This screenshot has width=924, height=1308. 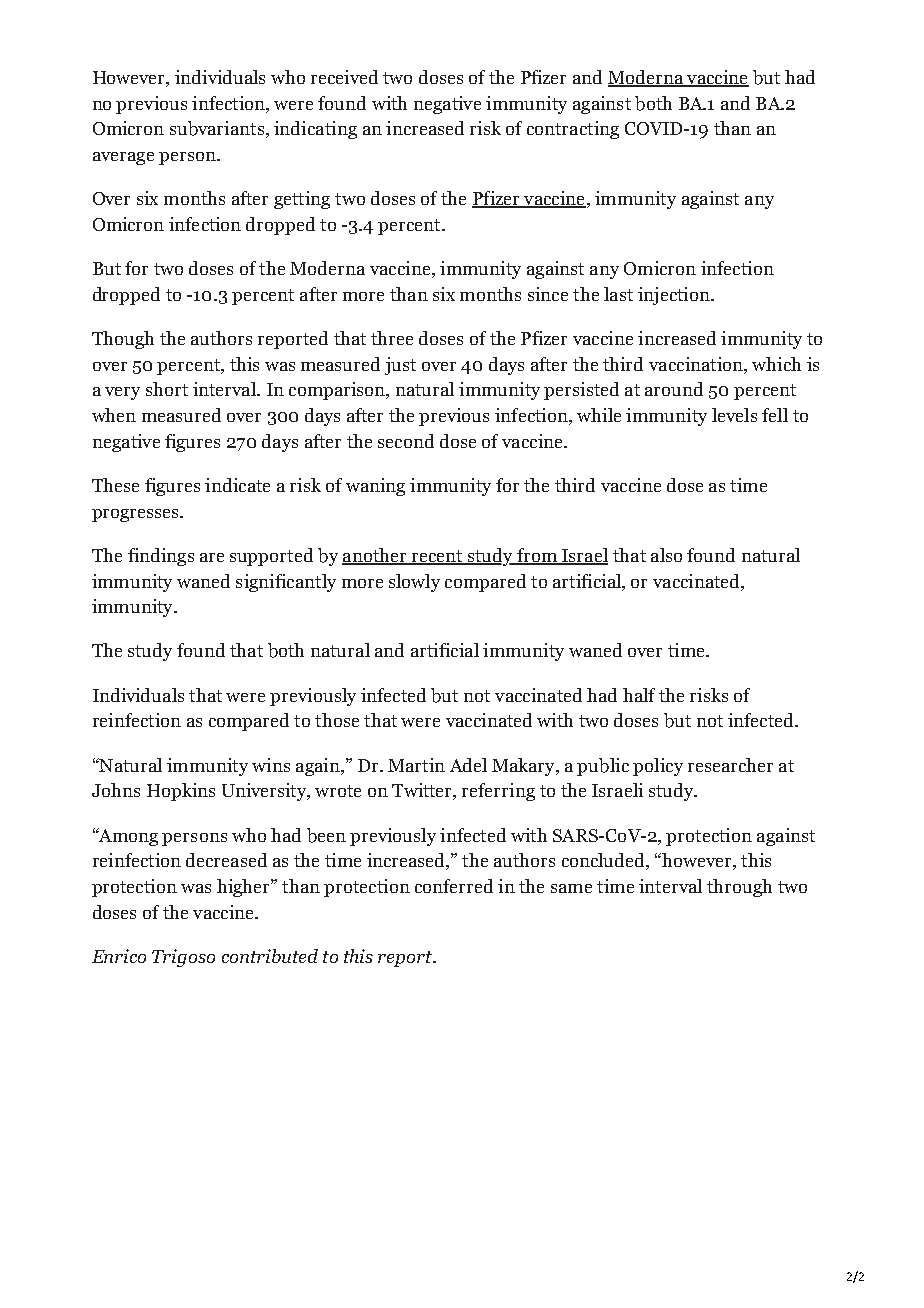 I want to click on Adel, so click(x=468, y=765).
